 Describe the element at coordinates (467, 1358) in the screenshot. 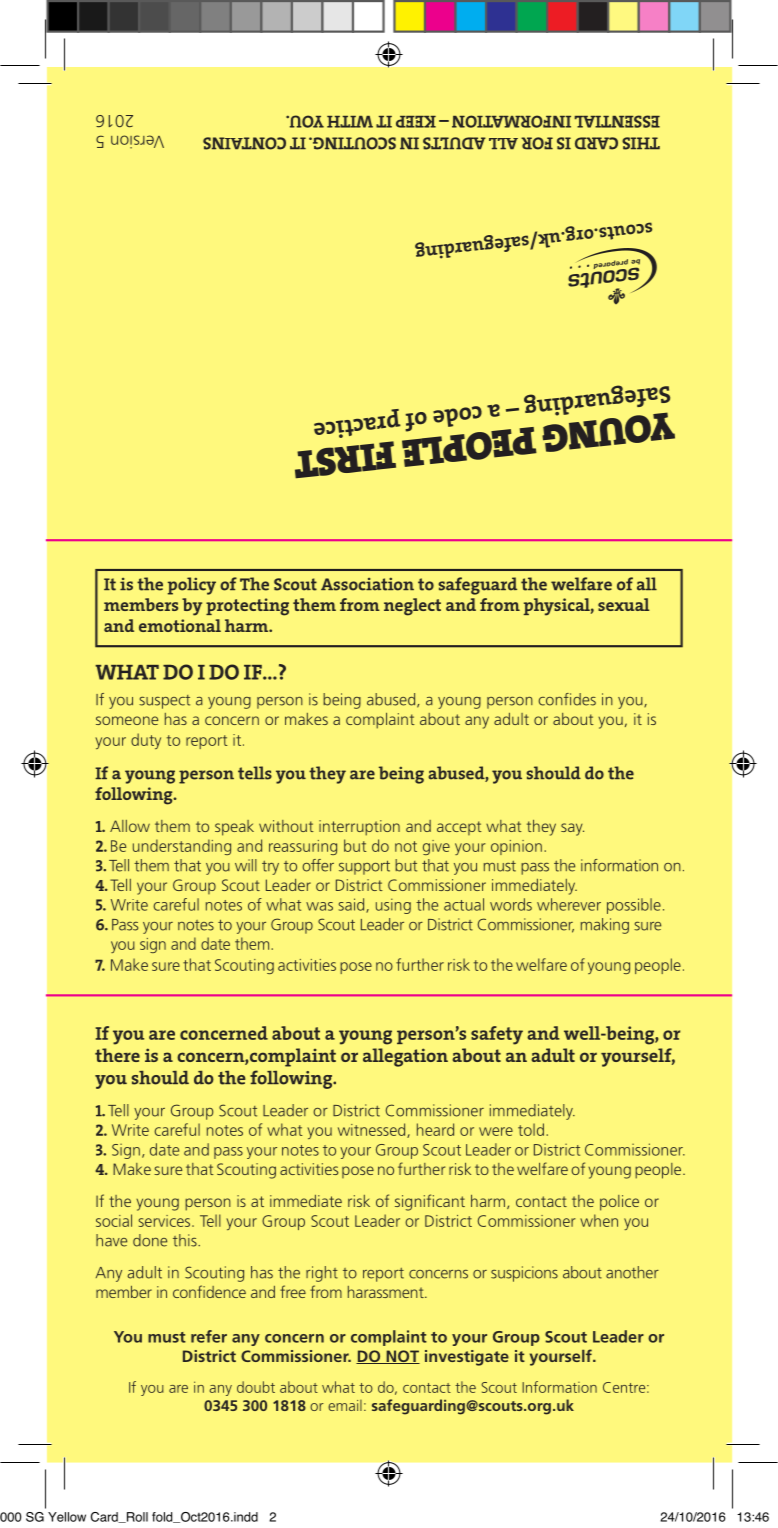

I see `investigate` at that location.
